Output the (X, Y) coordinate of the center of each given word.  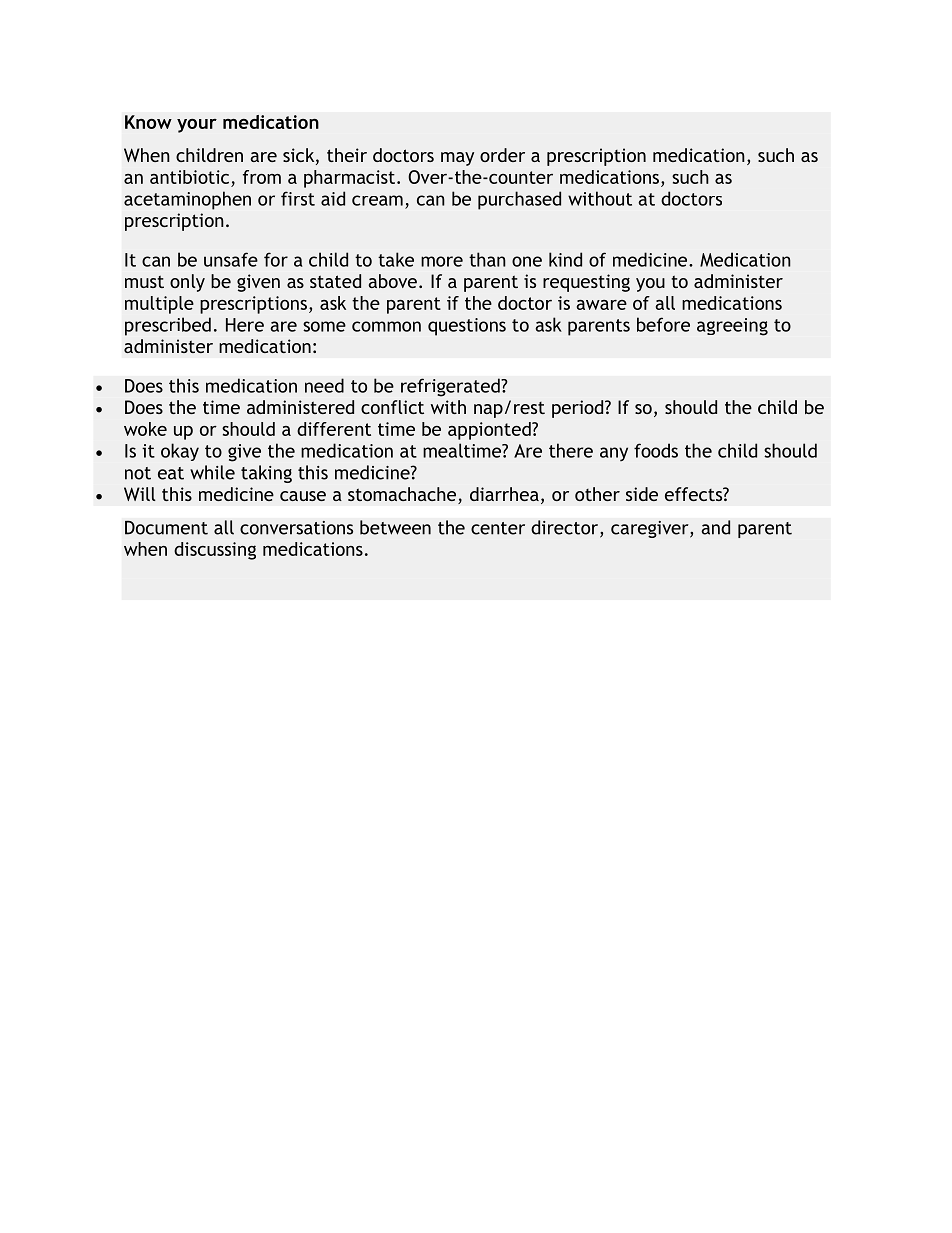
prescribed (168, 326)
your (197, 126)
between (395, 527)
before (663, 324)
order (502, 155)
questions (467, 327)
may (457, 159)
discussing (215, 551)
